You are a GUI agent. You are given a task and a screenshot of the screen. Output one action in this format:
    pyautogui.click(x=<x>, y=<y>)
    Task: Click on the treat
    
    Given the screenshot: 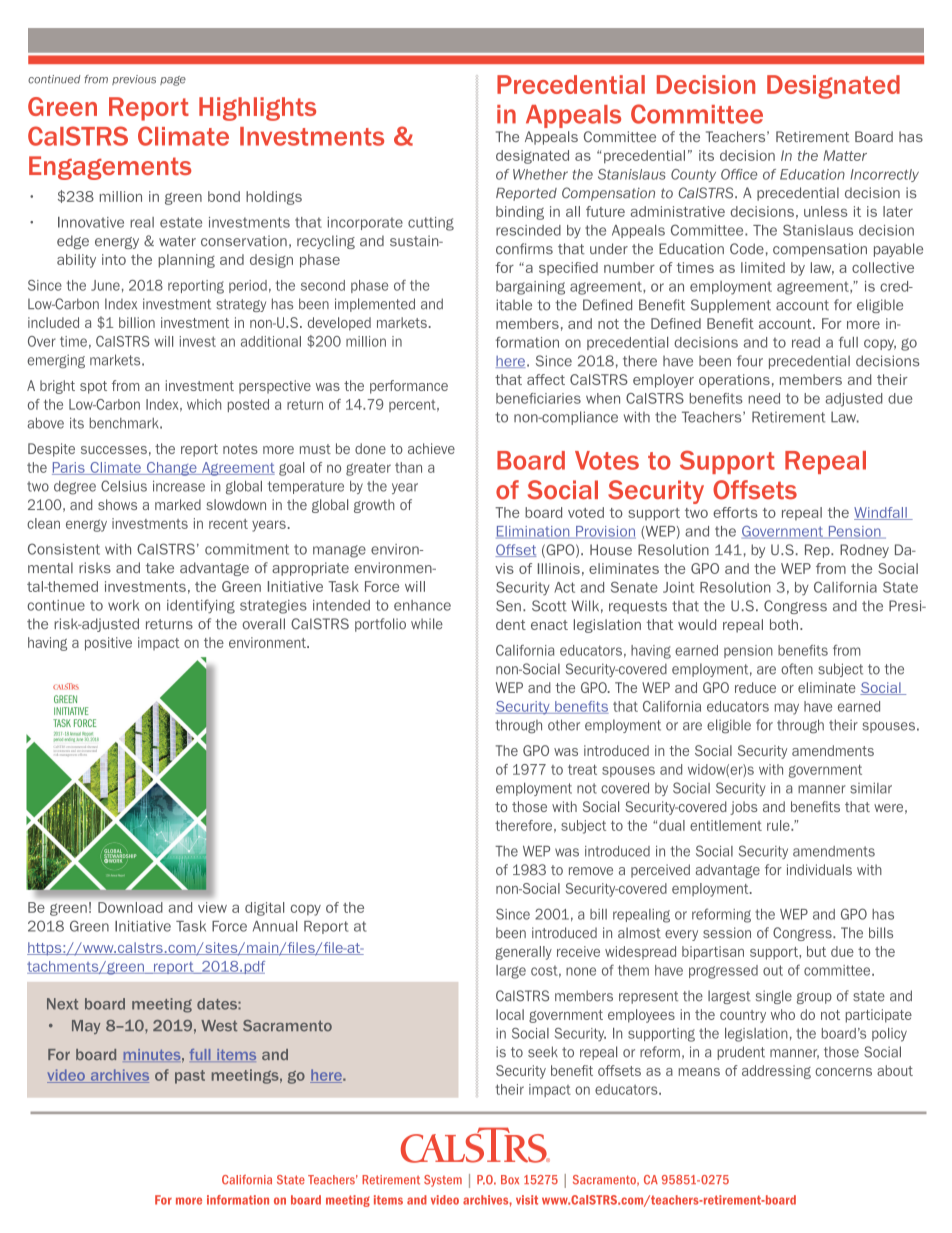 What is the action you would take?
    pyautogui.click(x=582, y=769)
